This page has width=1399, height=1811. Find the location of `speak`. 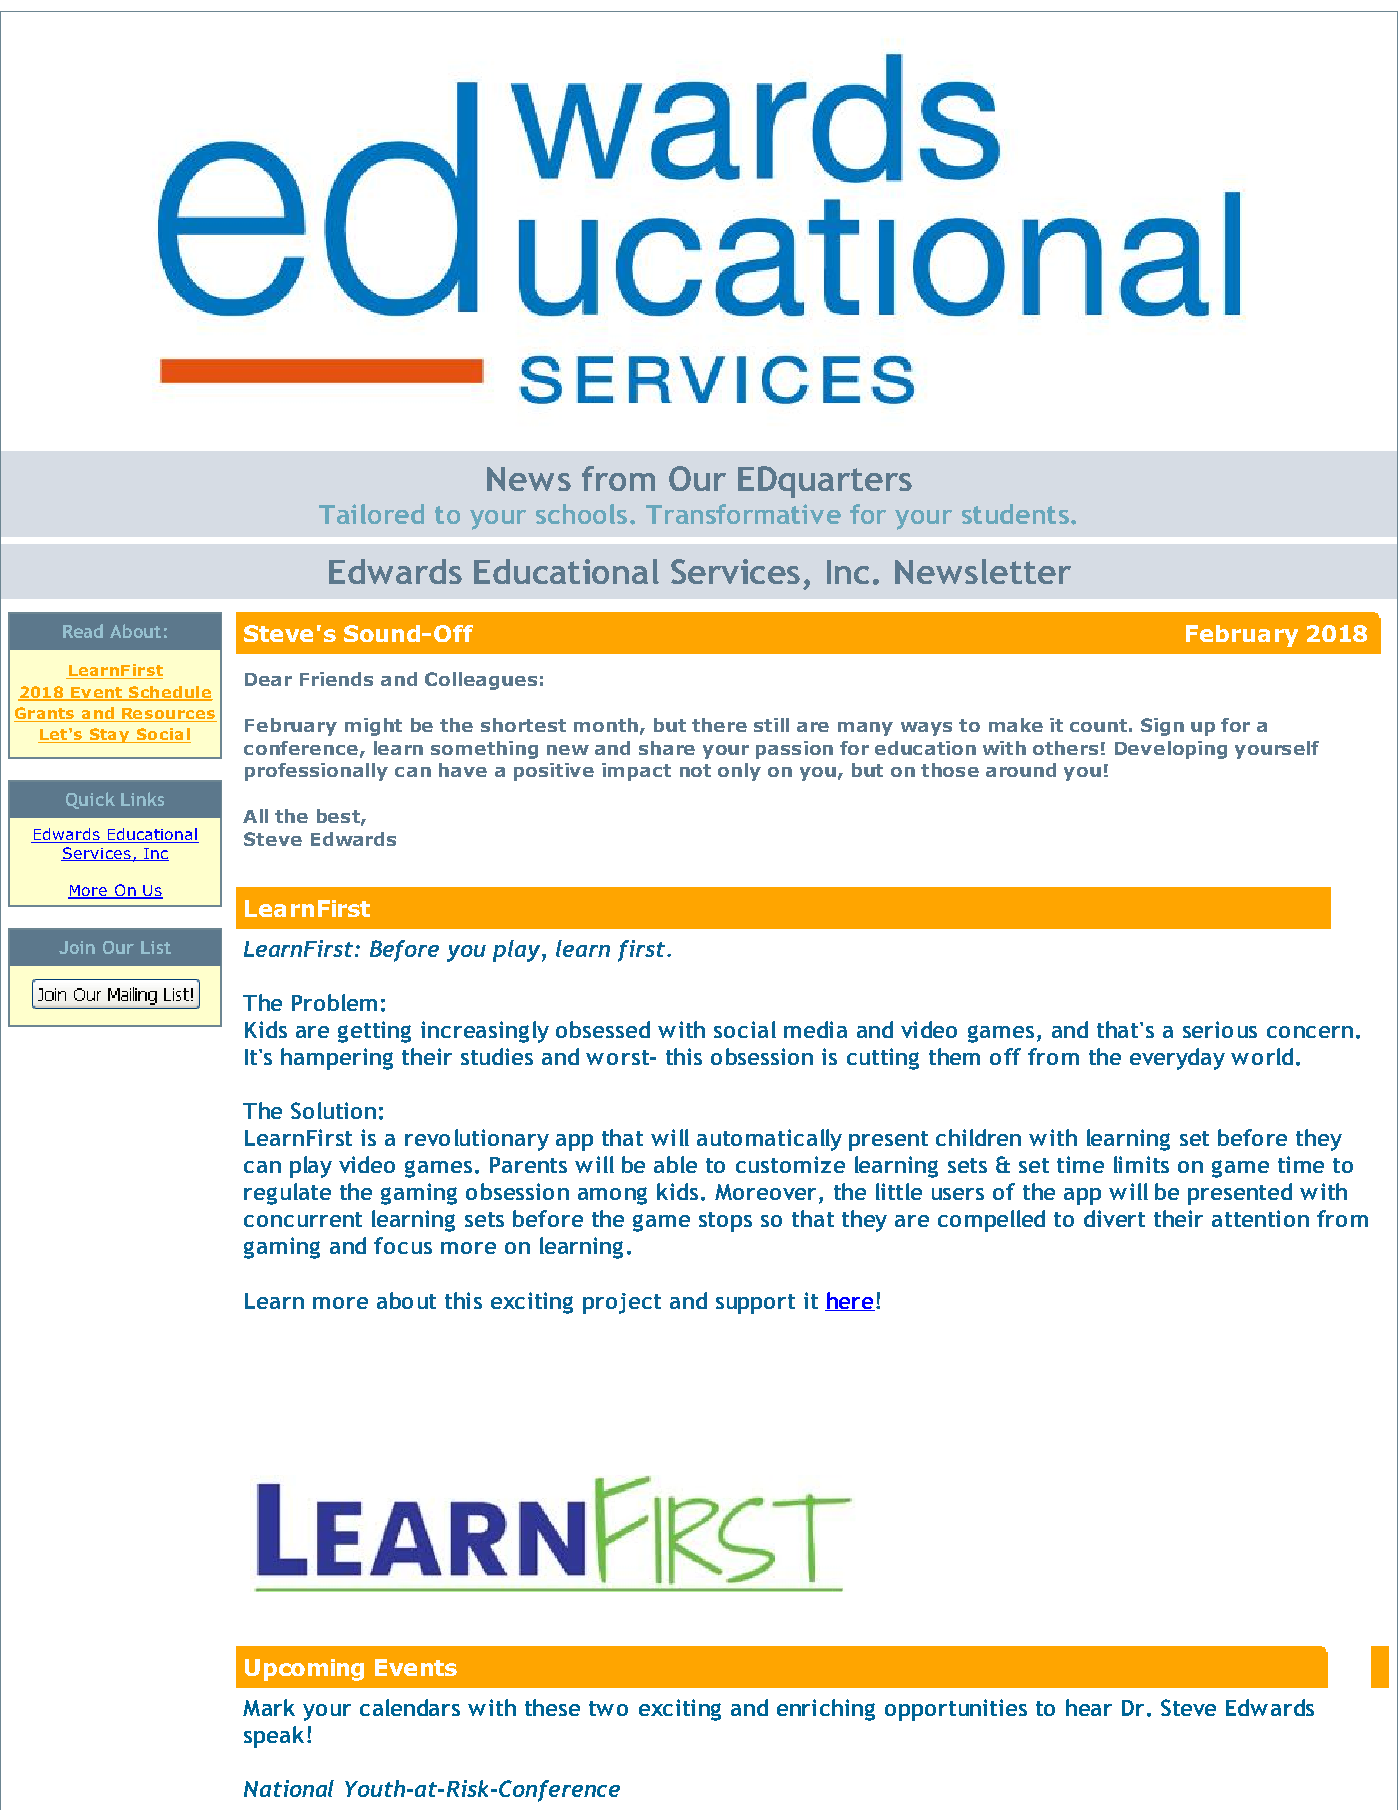

speak is located at coordinates (274, 1737).
